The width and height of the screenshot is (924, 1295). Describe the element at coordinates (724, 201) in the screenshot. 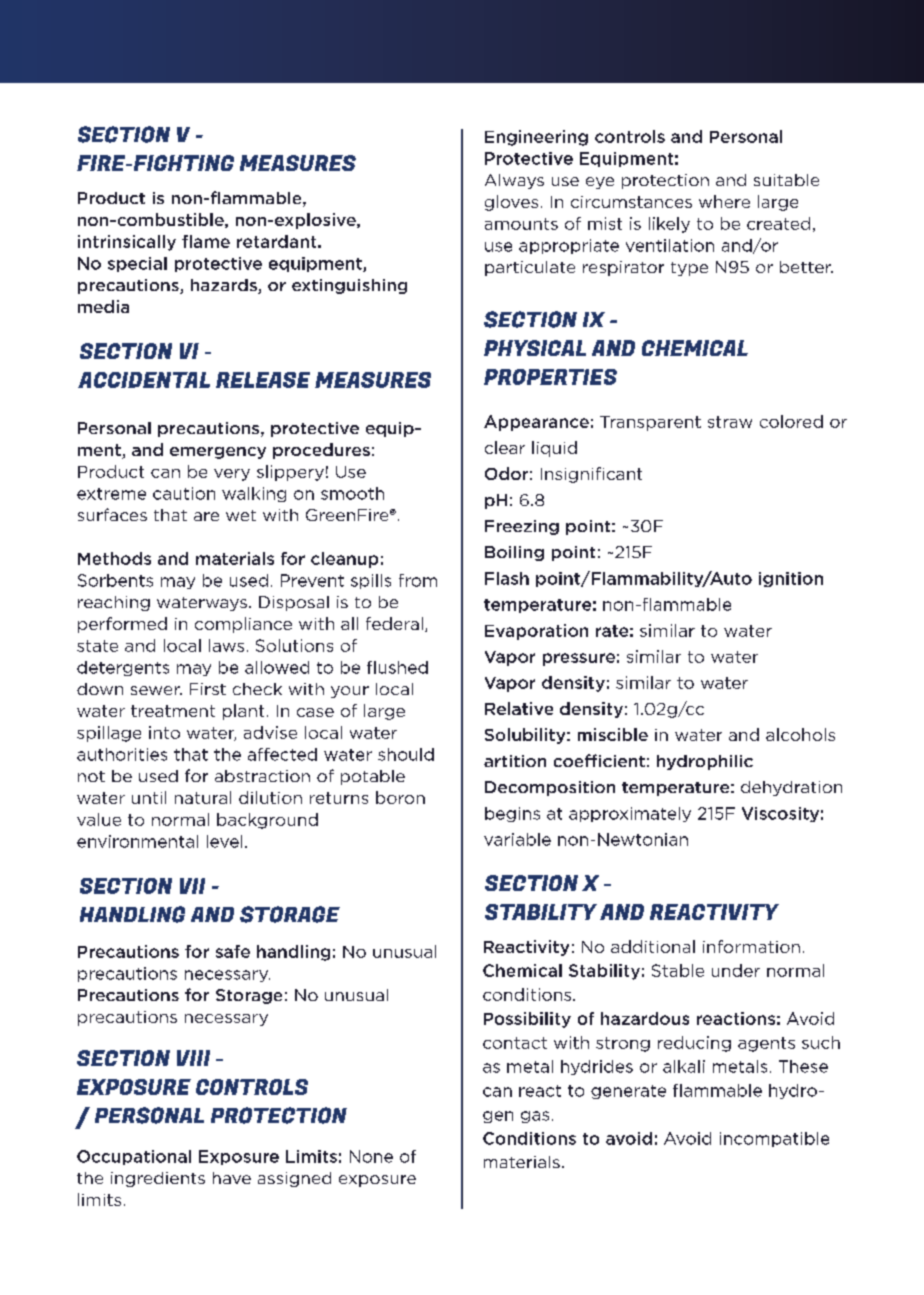

I see `where` at that location.
